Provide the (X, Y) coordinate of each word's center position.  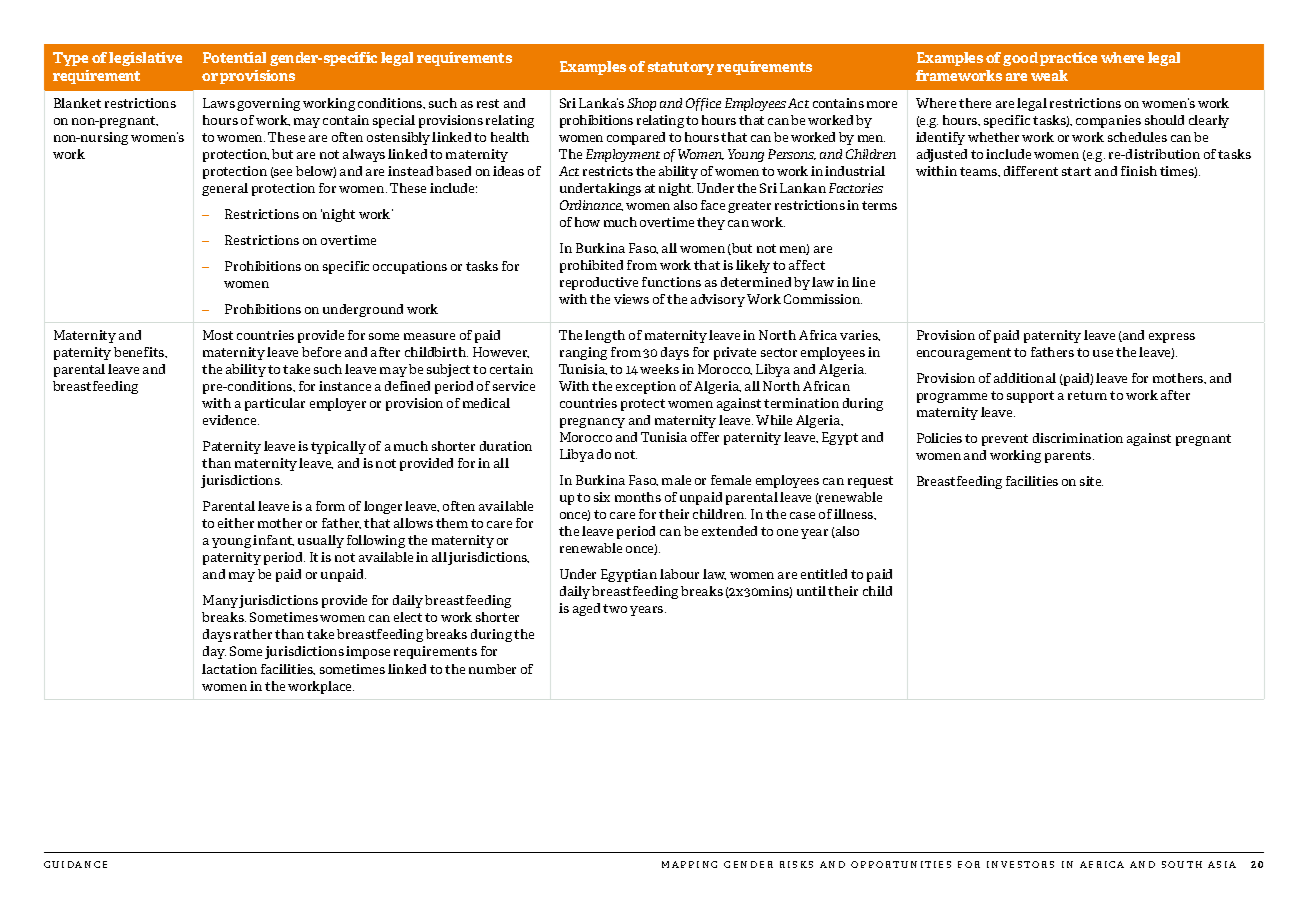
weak (1049, 75)
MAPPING (689, 864)
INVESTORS (1020, 864)
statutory (681, 68)
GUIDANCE (75, 864)
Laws (219, 103)
